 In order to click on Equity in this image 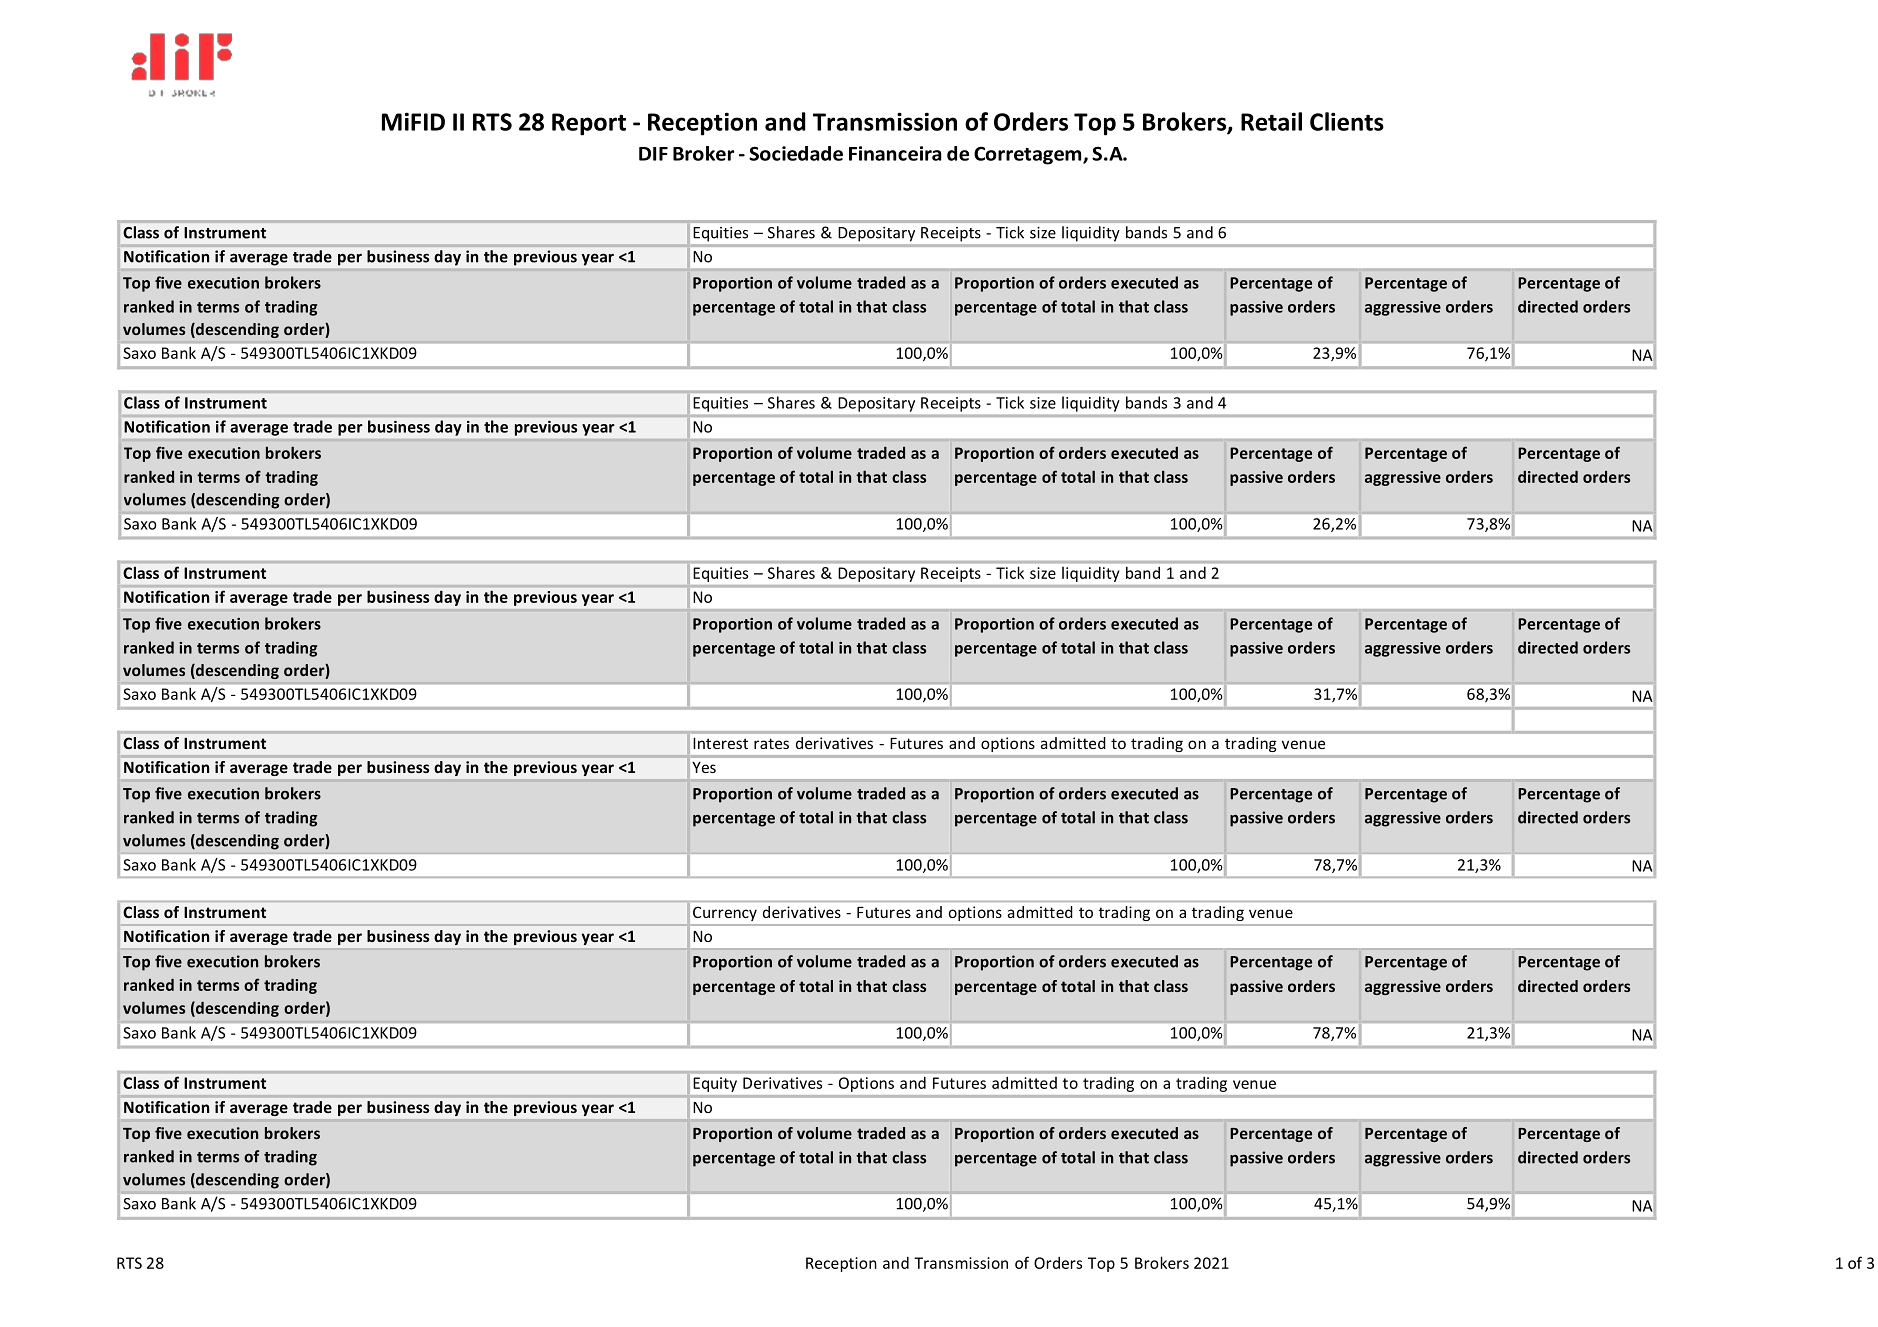, I will do `click(715, 1084)`.
